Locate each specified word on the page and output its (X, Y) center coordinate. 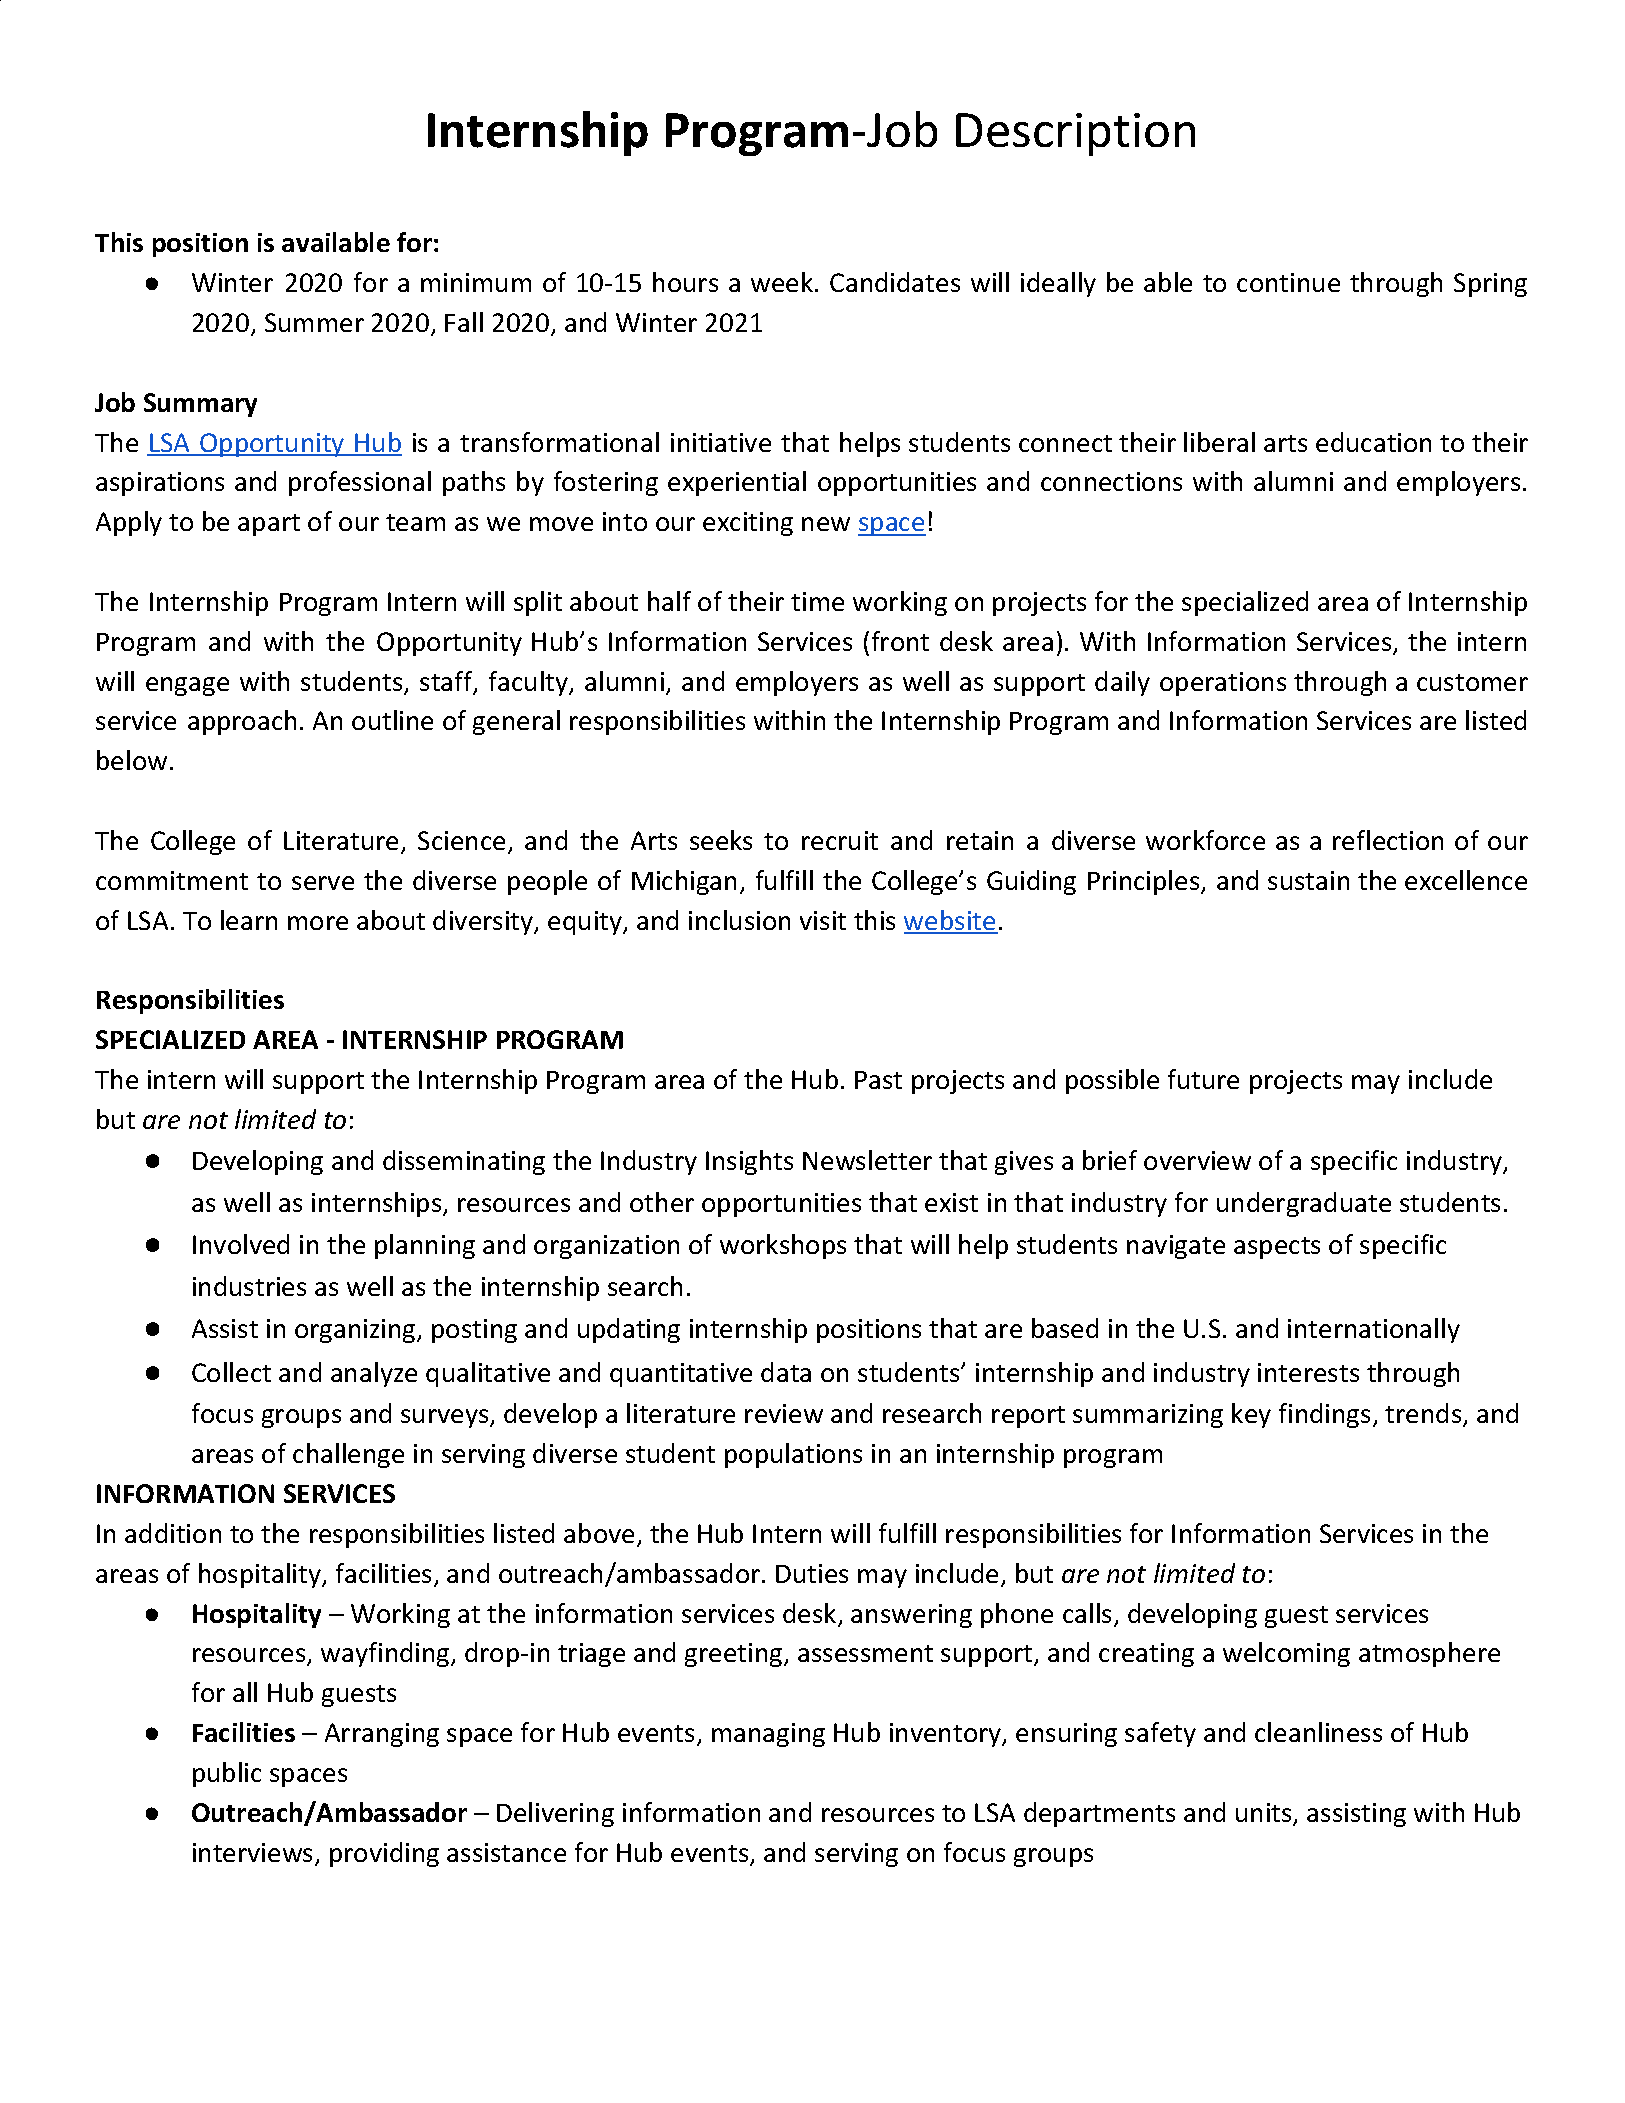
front (900, 641)
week (783, 282)
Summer (314, 322)
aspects (1277, 1248)
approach (242, 722)
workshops (783, 1246)
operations (1223, 684)
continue (1288, 282)
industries (249, 1286)
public (227, 1774)
